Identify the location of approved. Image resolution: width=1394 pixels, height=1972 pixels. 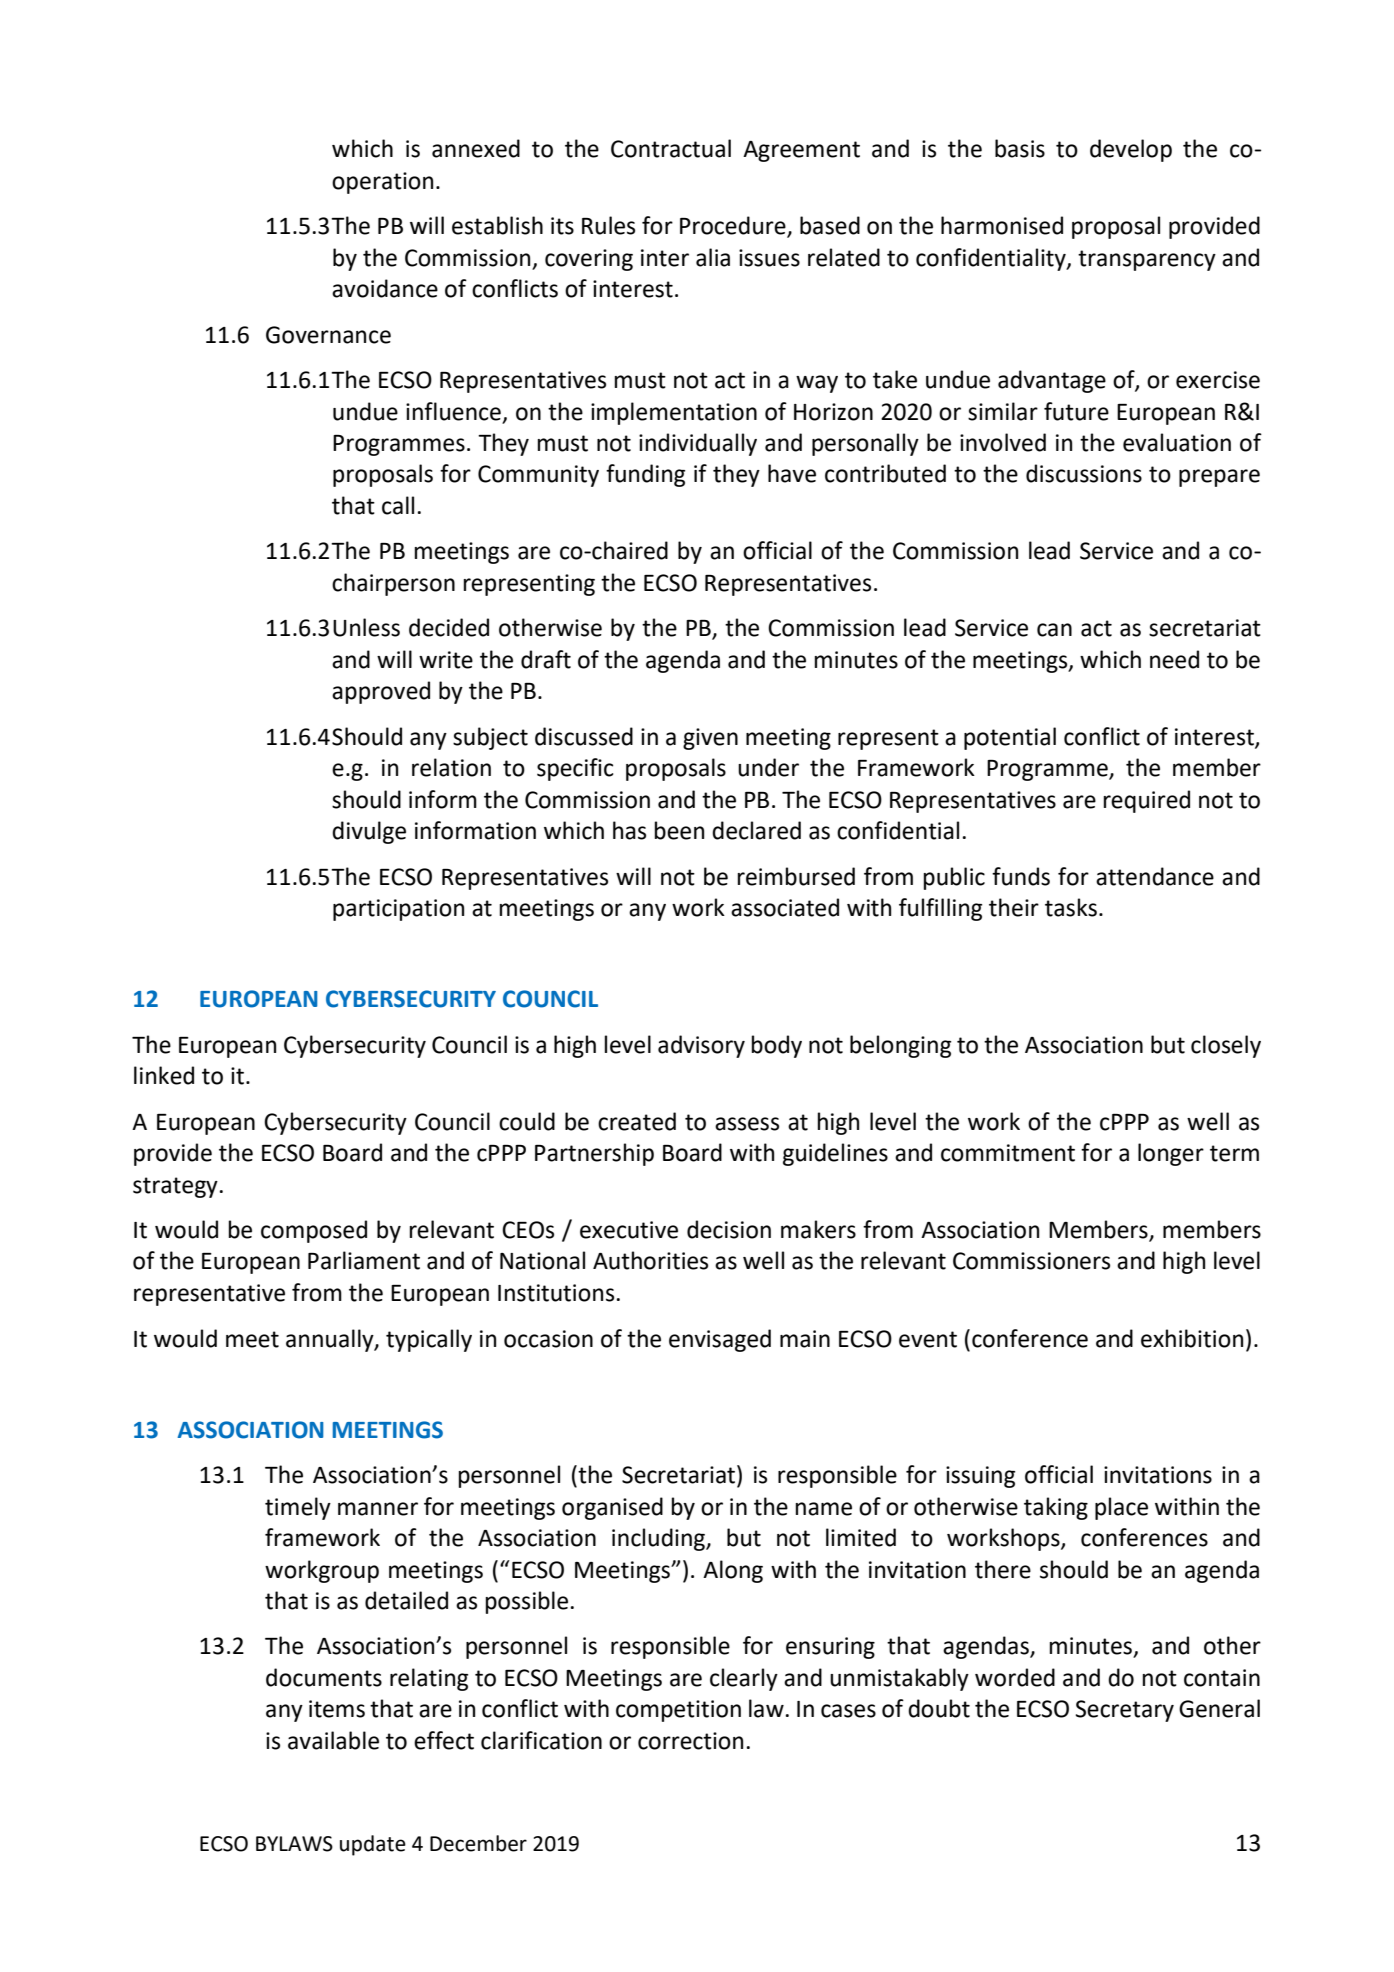
(381, 692).
